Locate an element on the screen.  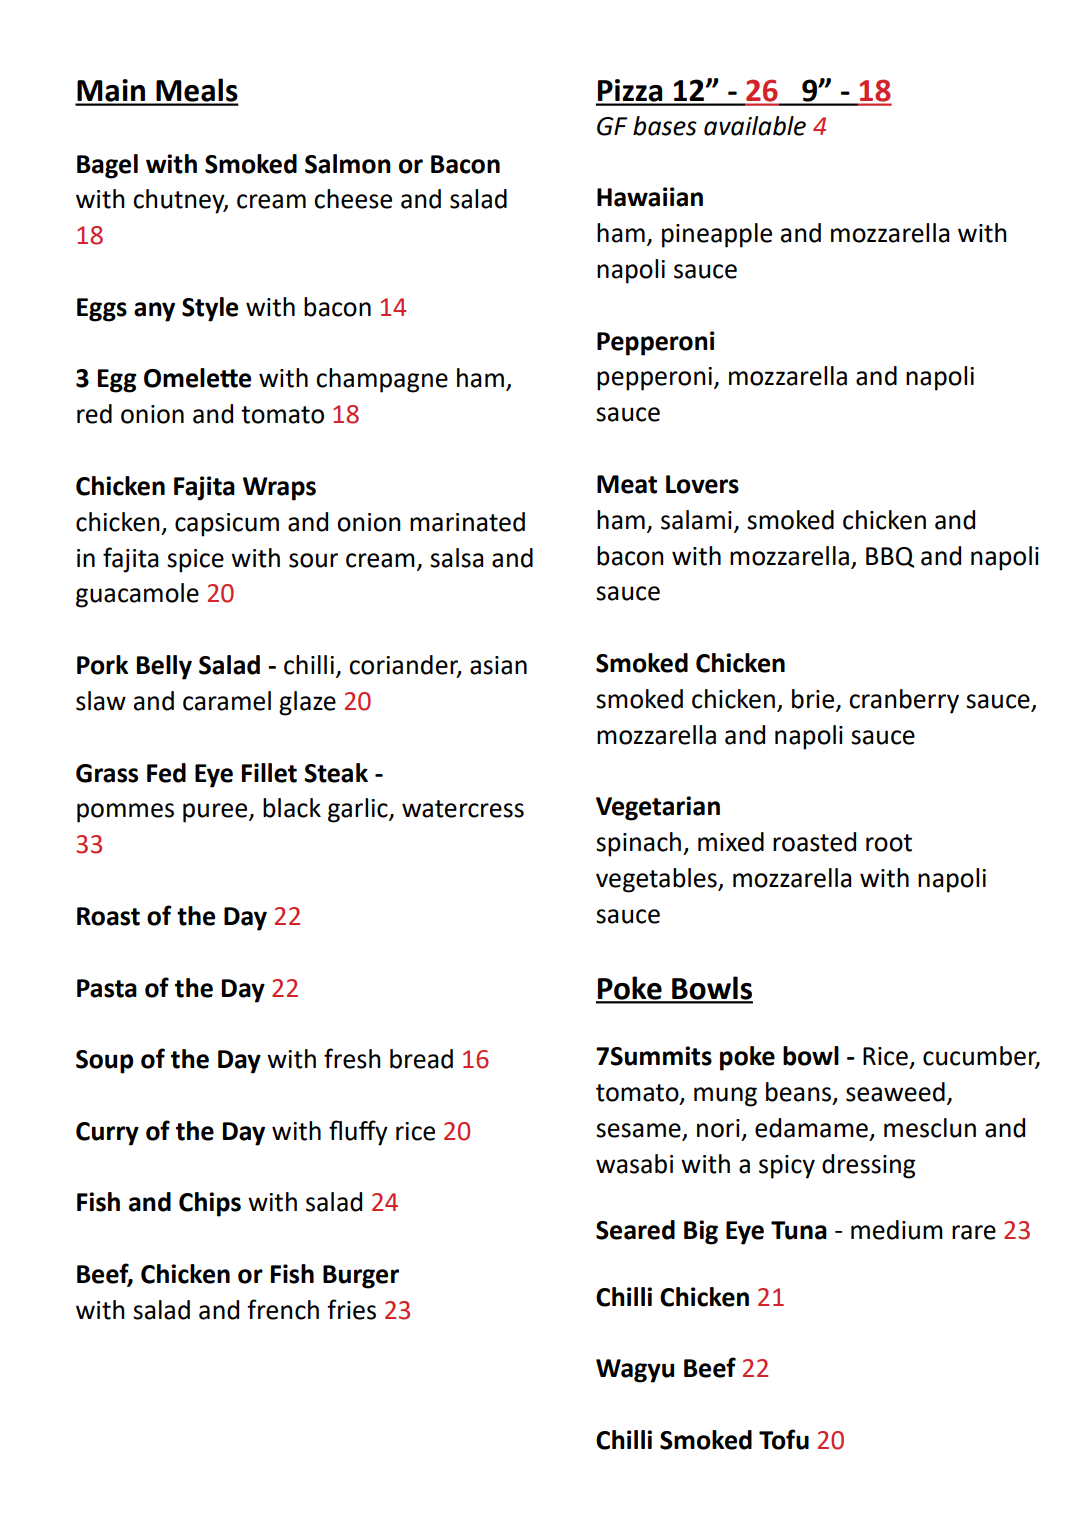
Bagel is located at coordinates (107, 166).
